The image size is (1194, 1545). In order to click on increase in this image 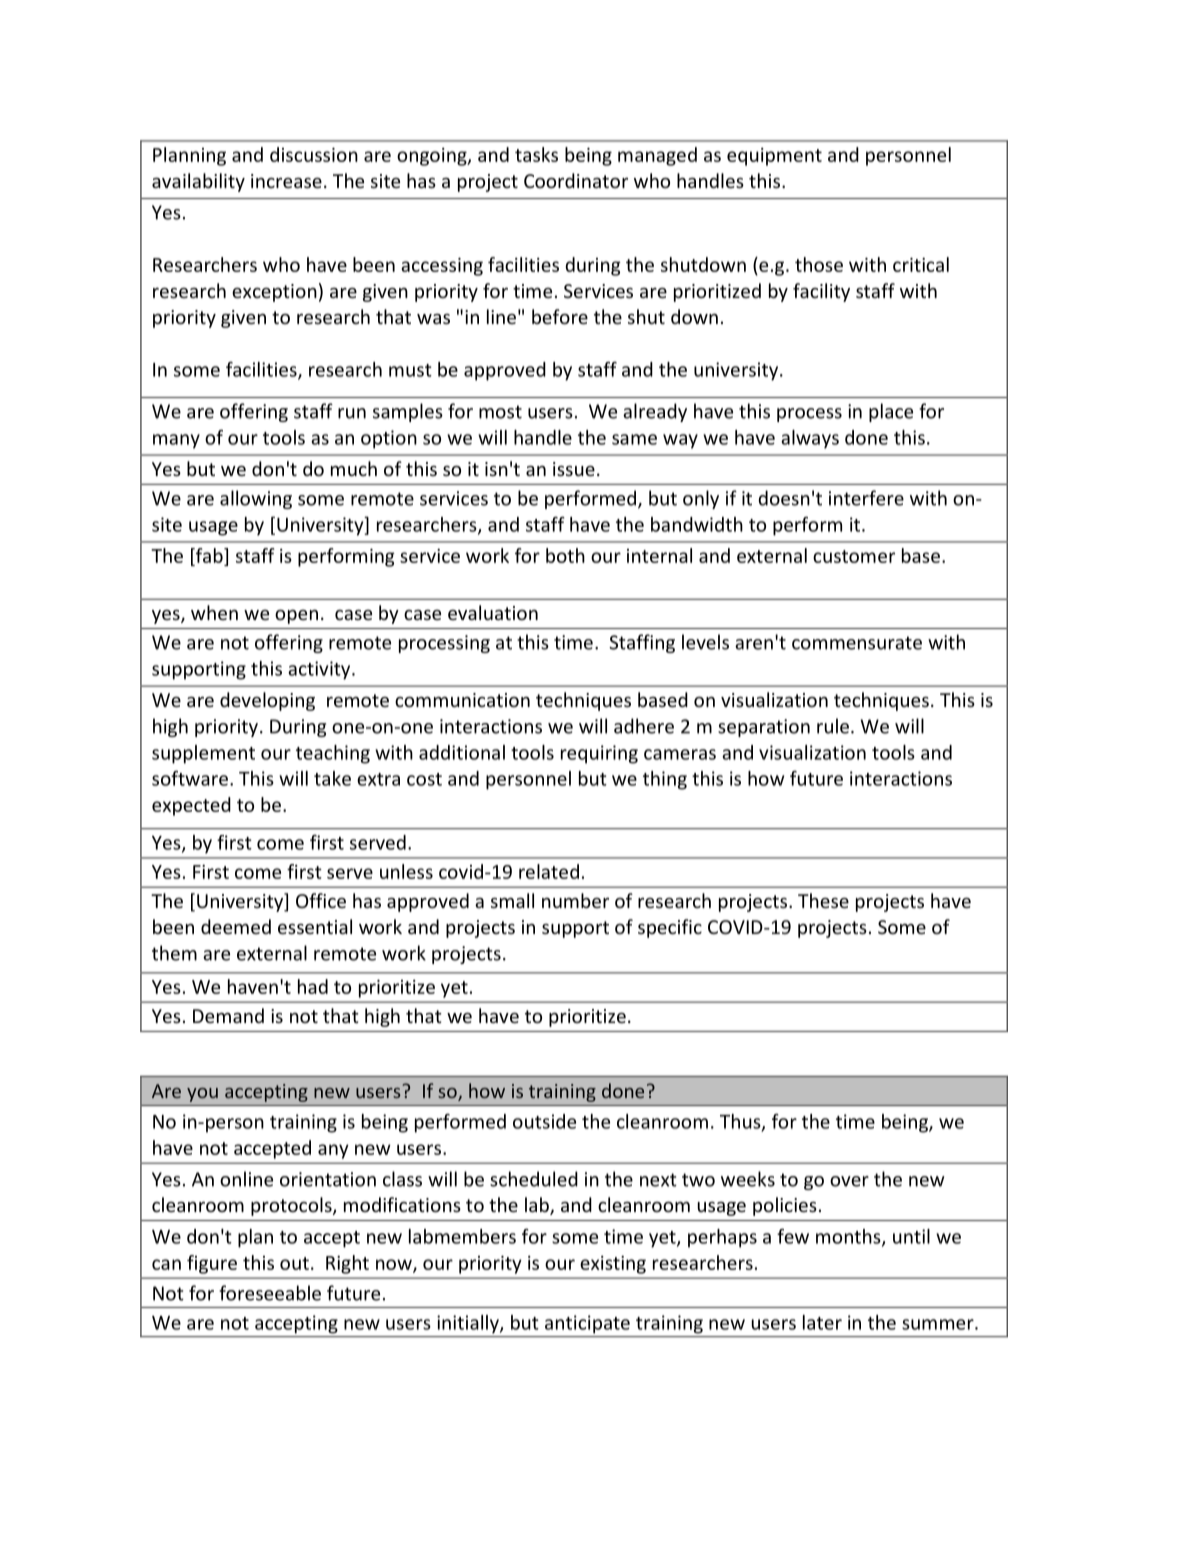, I will do `click(286, 181)`.
